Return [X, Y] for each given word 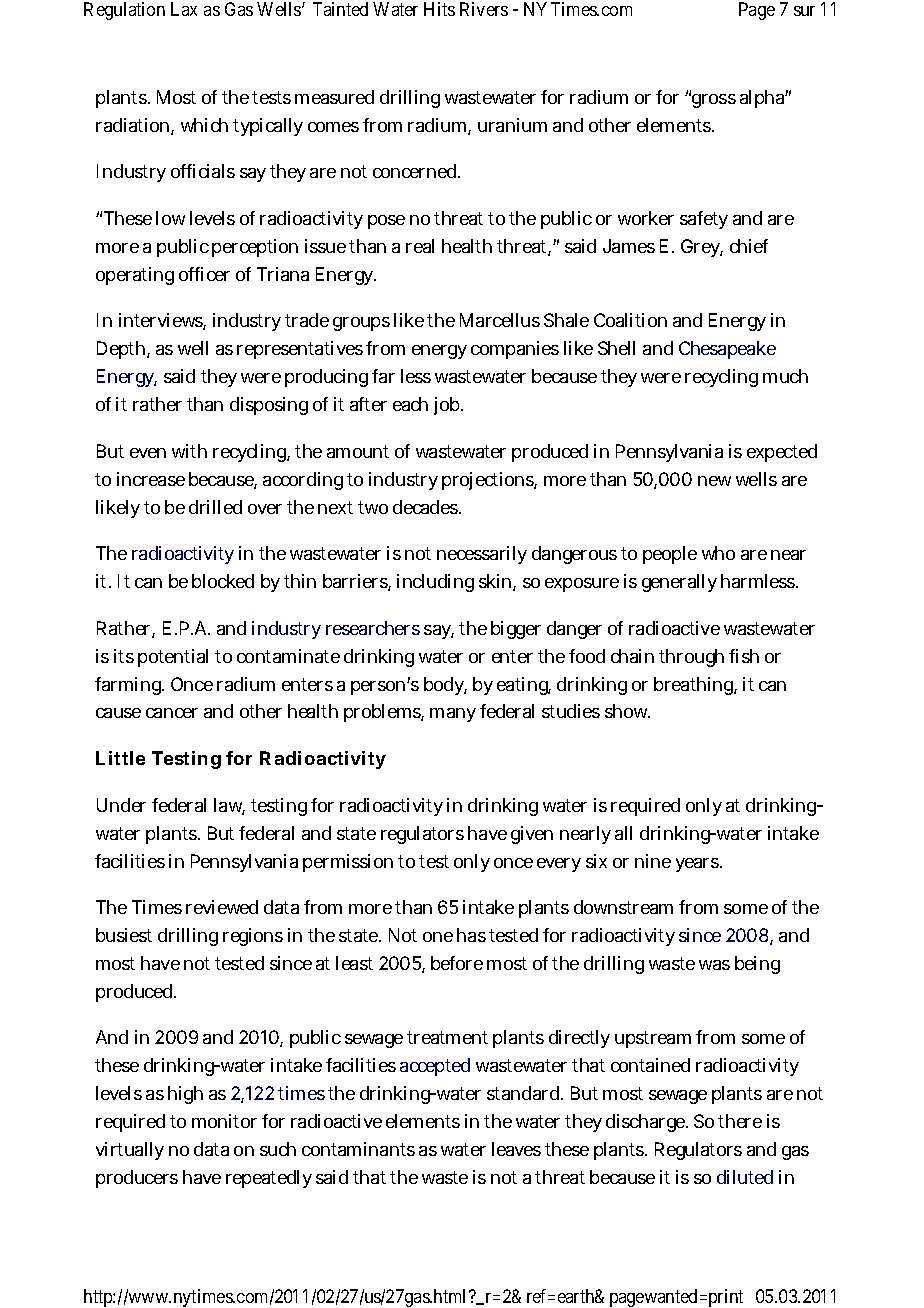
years [698, 865]
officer [204, 274]
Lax [184, 9]
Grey [702, 248]
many [453, 715]
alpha [764, 99]
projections [489, 481]
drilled [215, 507]
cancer [172, 713]
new [714, 481]
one [438, 937]
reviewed [222, 907]
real [420, 246]
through [691, 658]
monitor [224, 1121]
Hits [439, 9]
